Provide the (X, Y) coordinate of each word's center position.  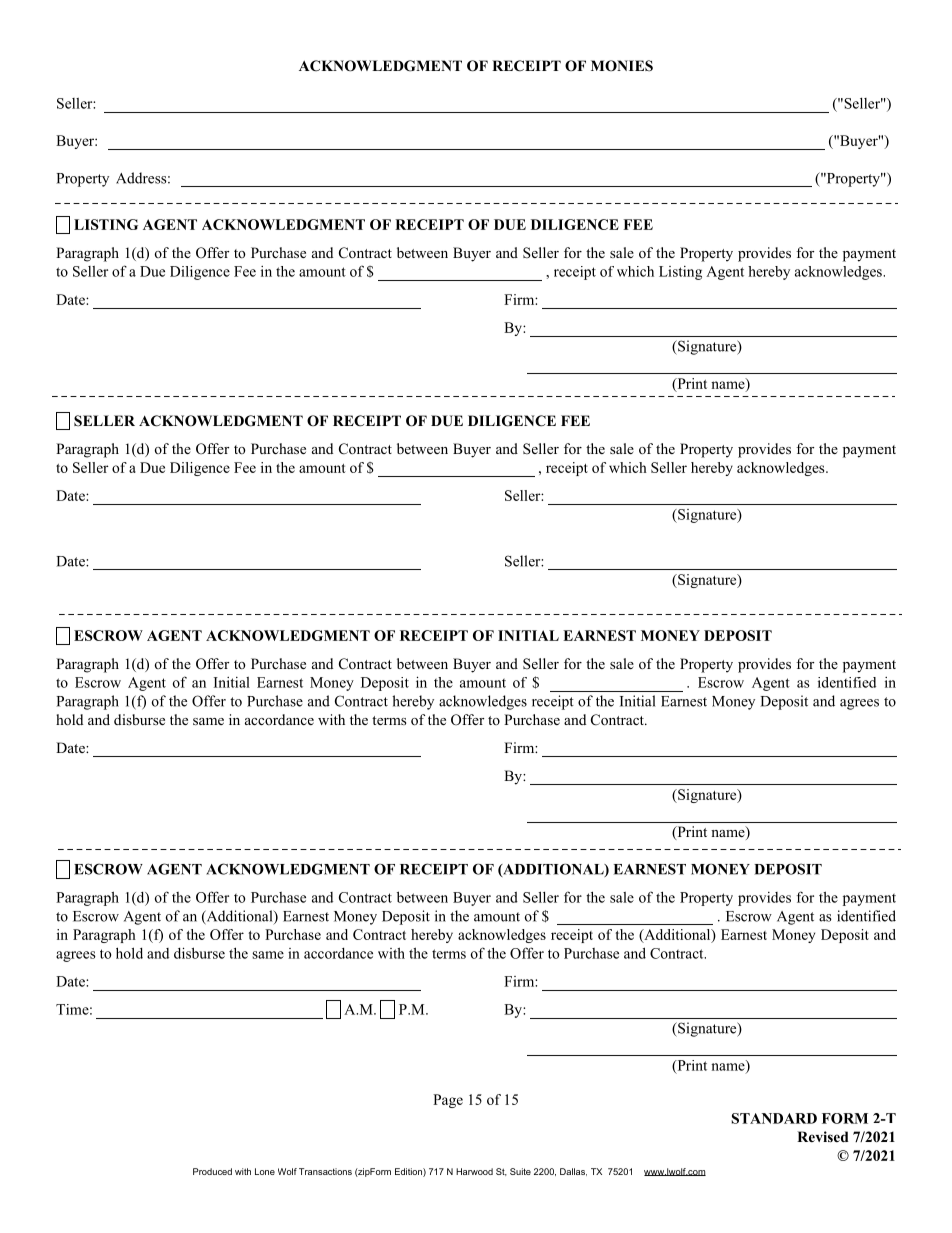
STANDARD (774, 1118)
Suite (520, 1171)
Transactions (325, 1171)
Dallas (573, 1172)
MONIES (622, 66)
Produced (212, 1171)
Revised (823, 1136)
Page (448, 1101)
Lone (265, 1171)
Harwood (474, 1171)
